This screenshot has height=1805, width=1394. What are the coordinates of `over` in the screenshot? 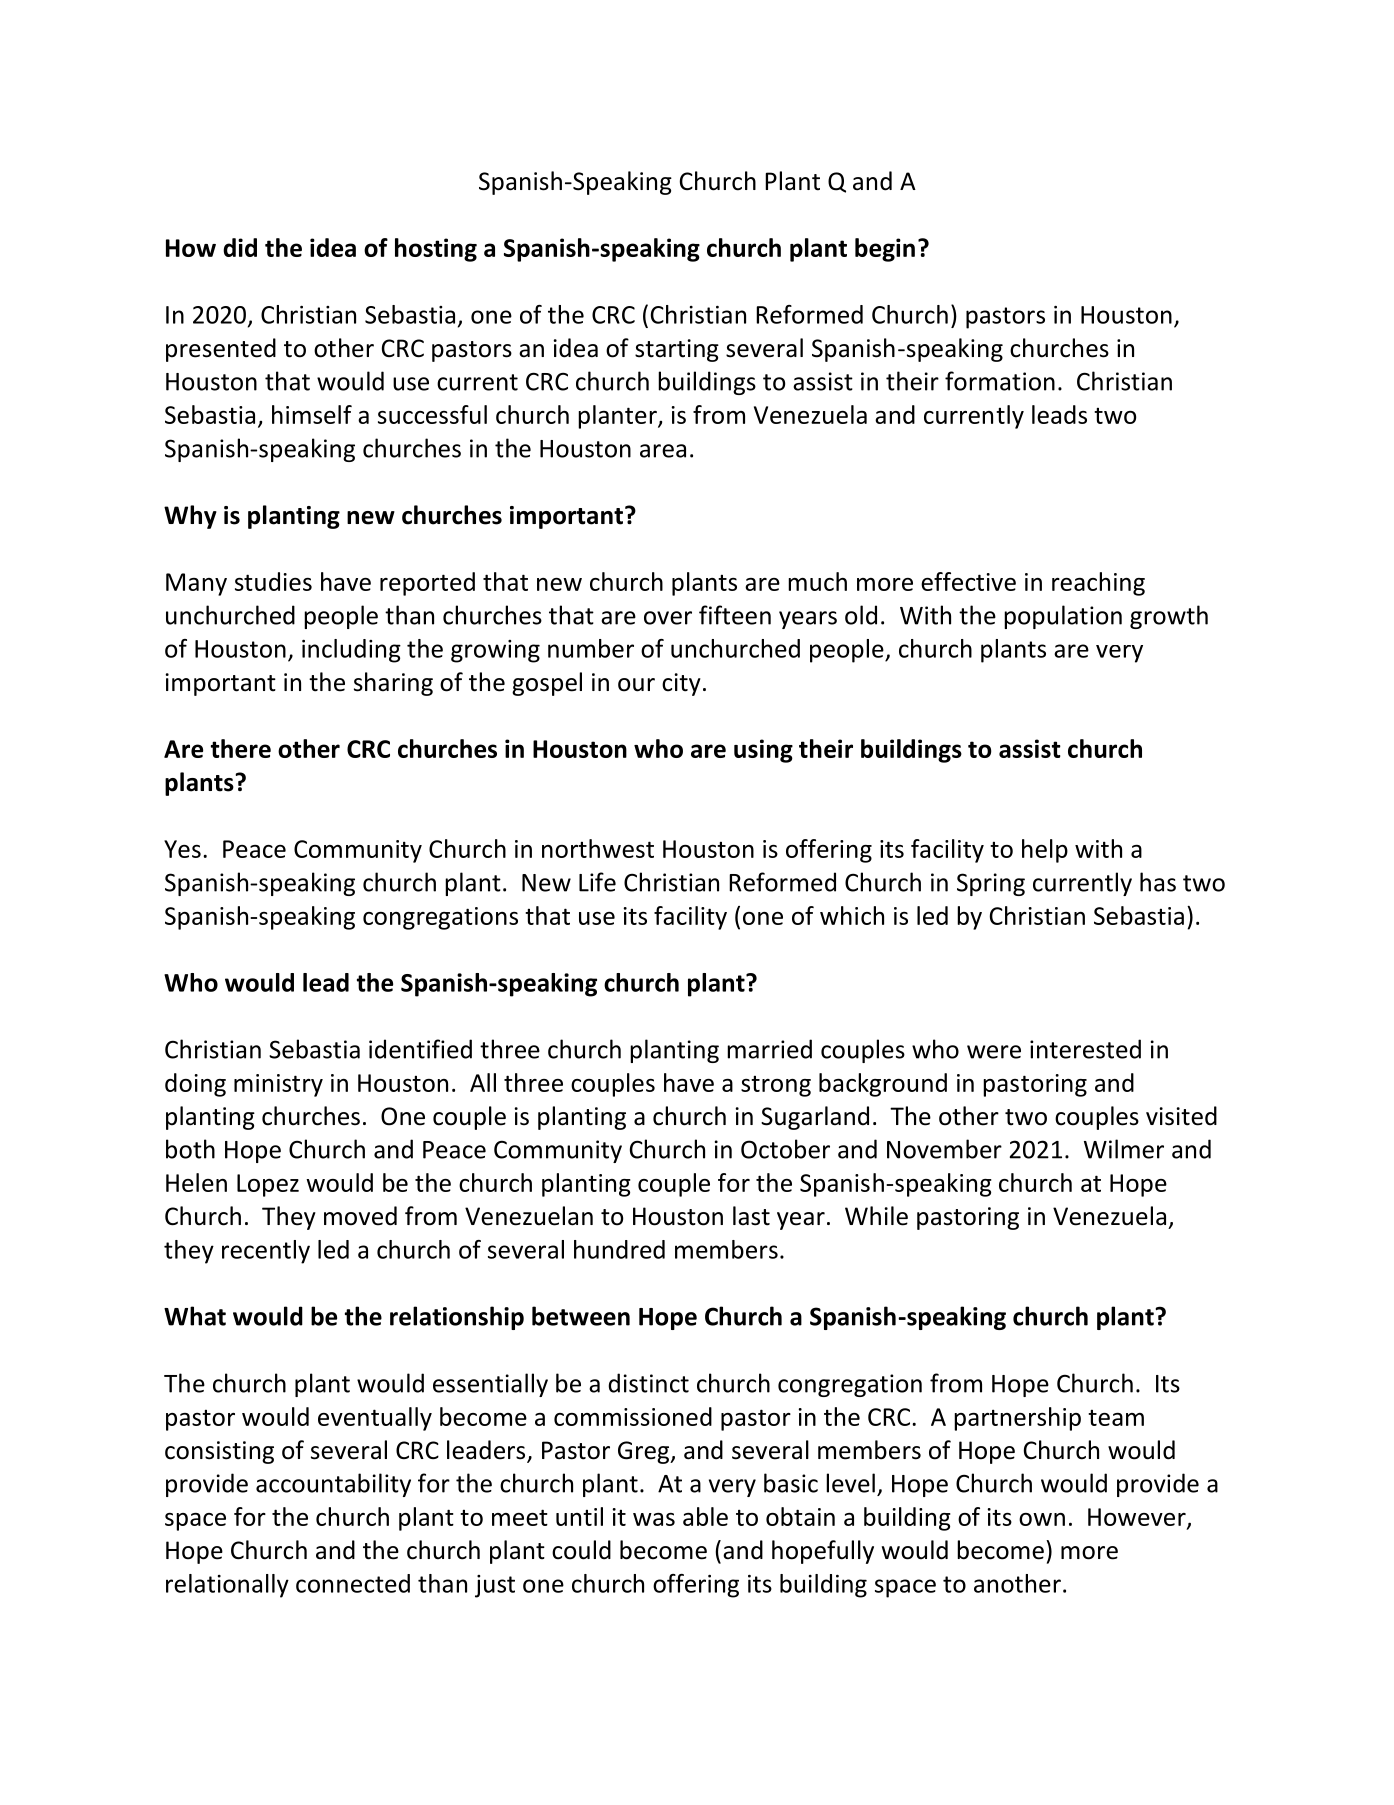 It's located at (668, 618).
